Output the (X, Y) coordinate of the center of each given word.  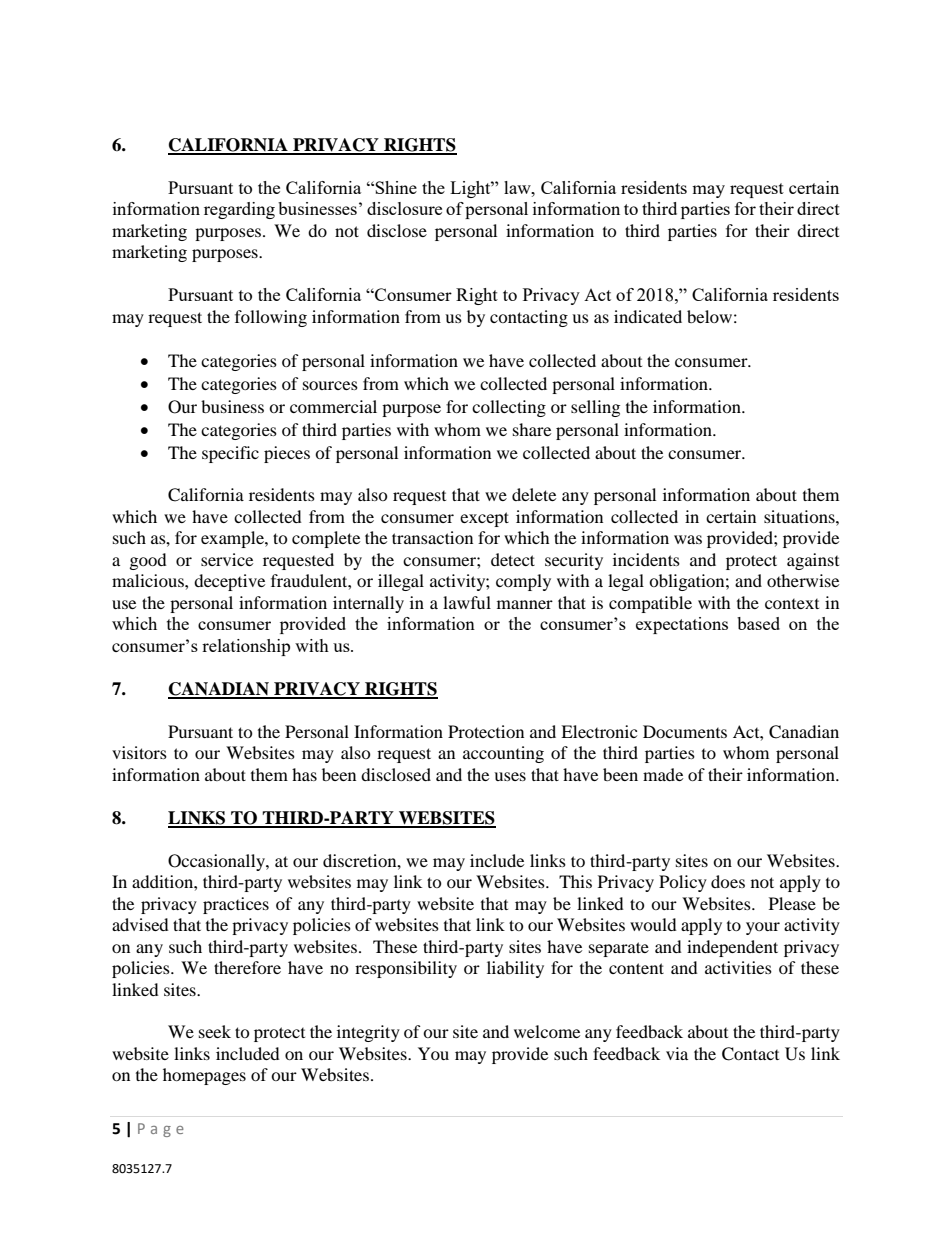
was (688, 539)
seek (215, 1031)
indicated (648, 316)
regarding (239, 210)
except (484, 519)
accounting (503, 754)
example (233, 539)
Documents (685, 731)
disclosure (404, 208)
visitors (139, 752)
